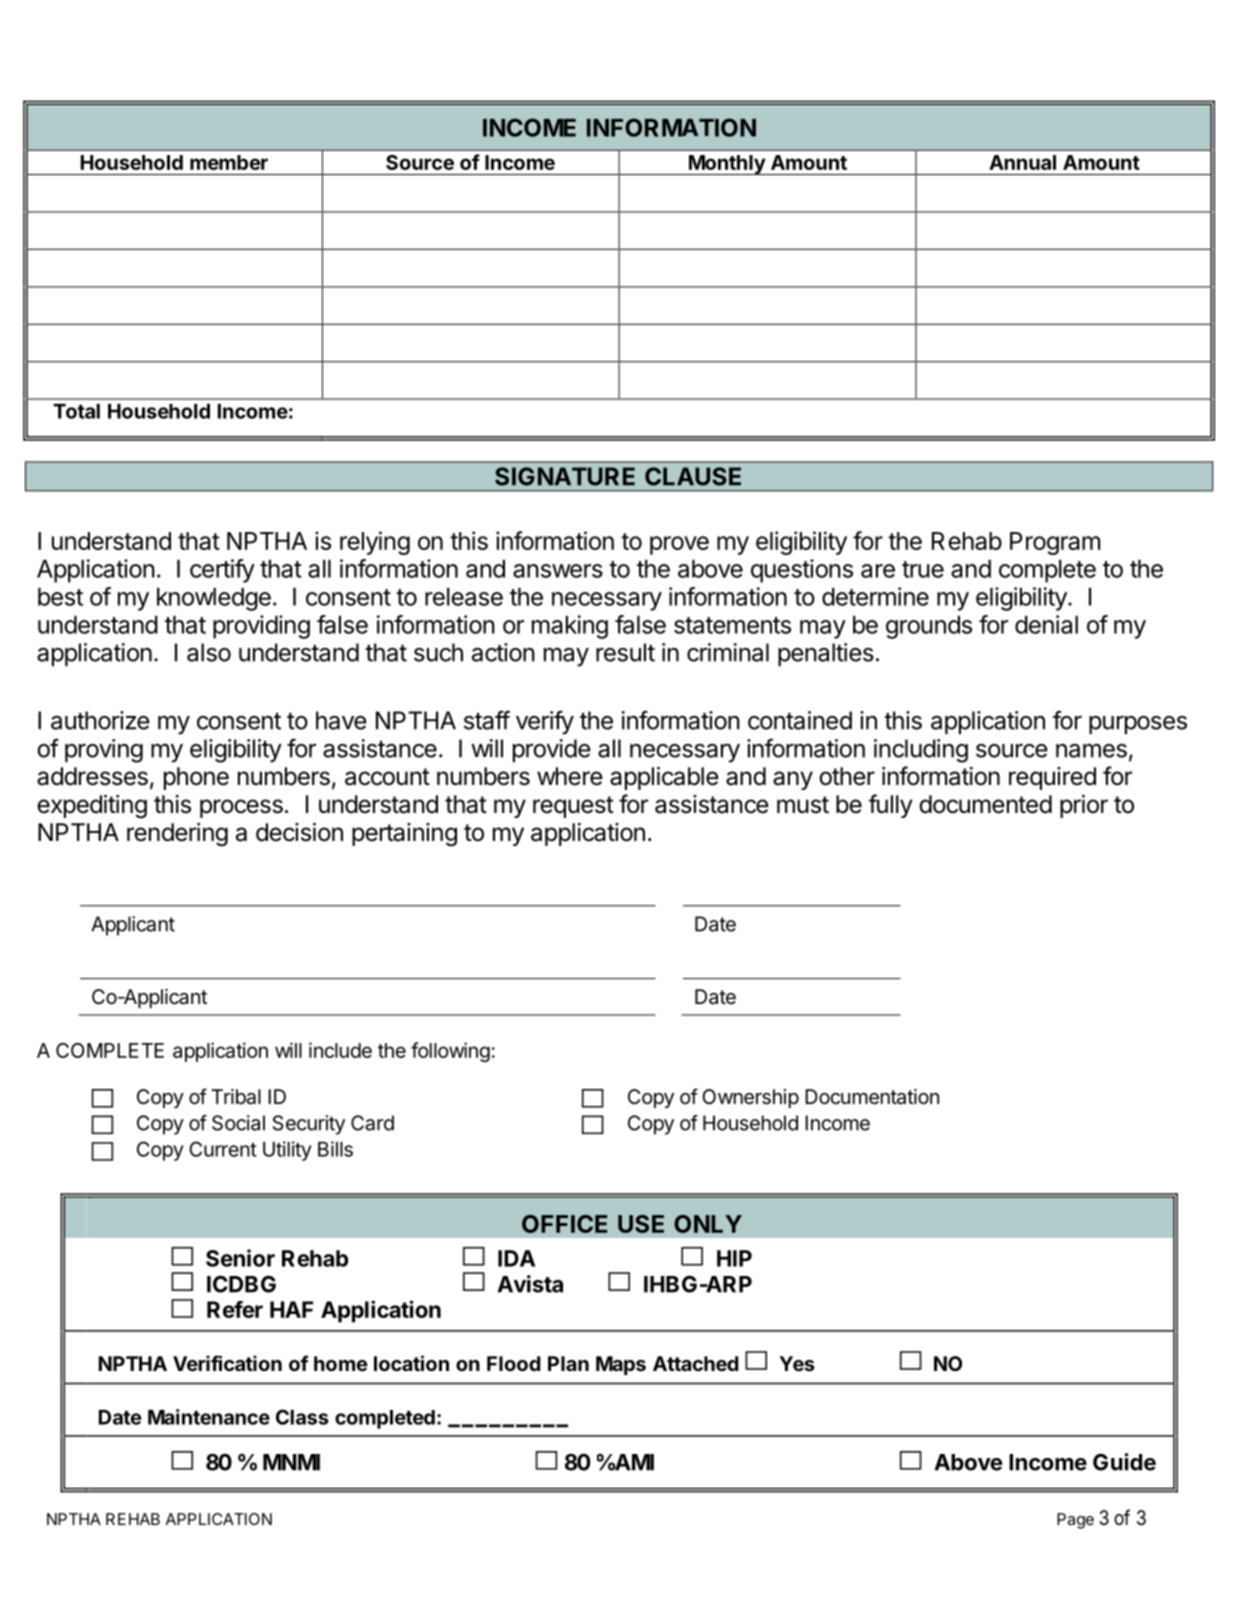 The width and height of the screenshot is (1238, 1602). I want to click on also, so click(209, 652).
